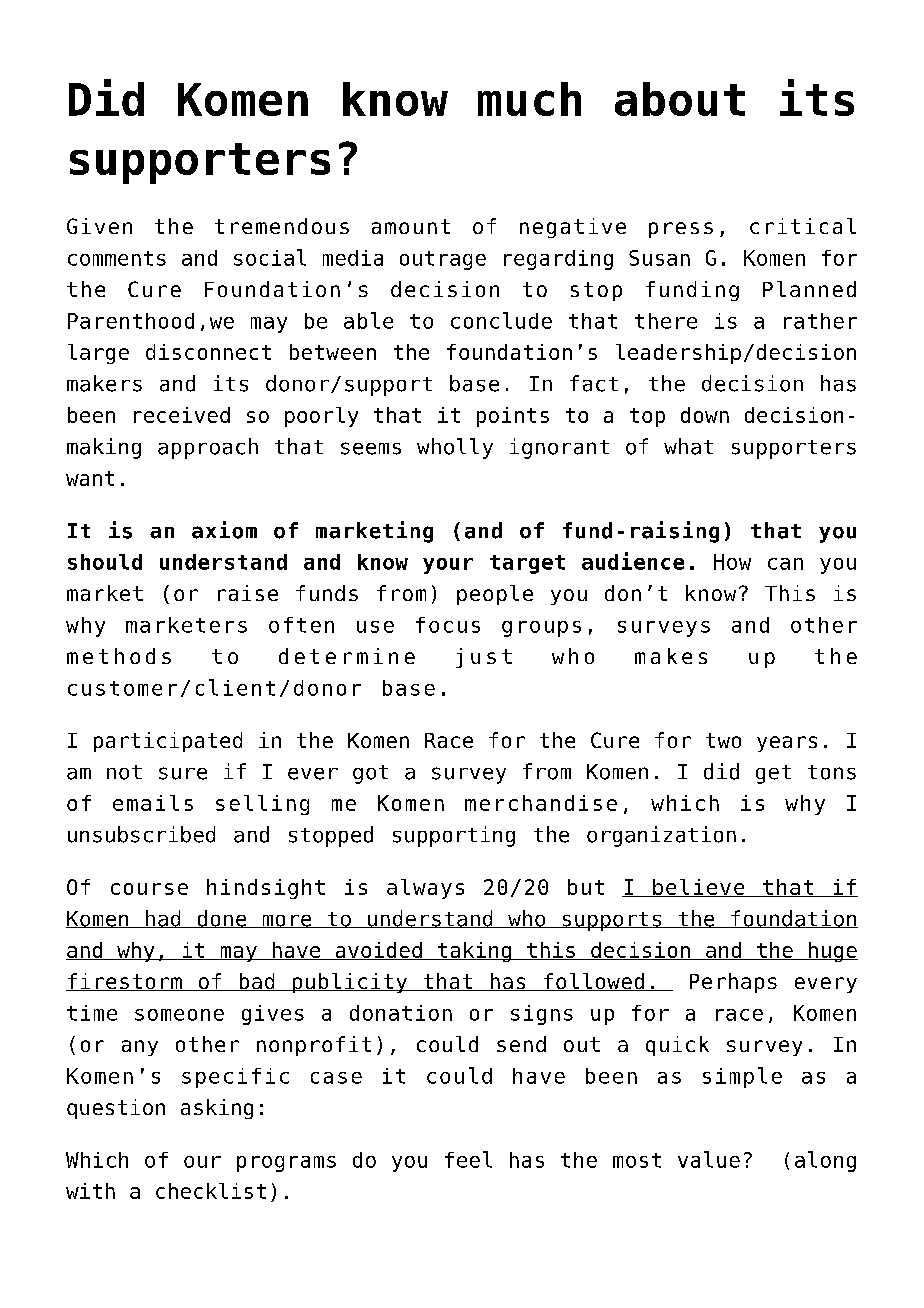 The image size is (924, 1308). Describe the element at coordinates (541, 803) in the screenshot. I see `merchandise` at that location.
